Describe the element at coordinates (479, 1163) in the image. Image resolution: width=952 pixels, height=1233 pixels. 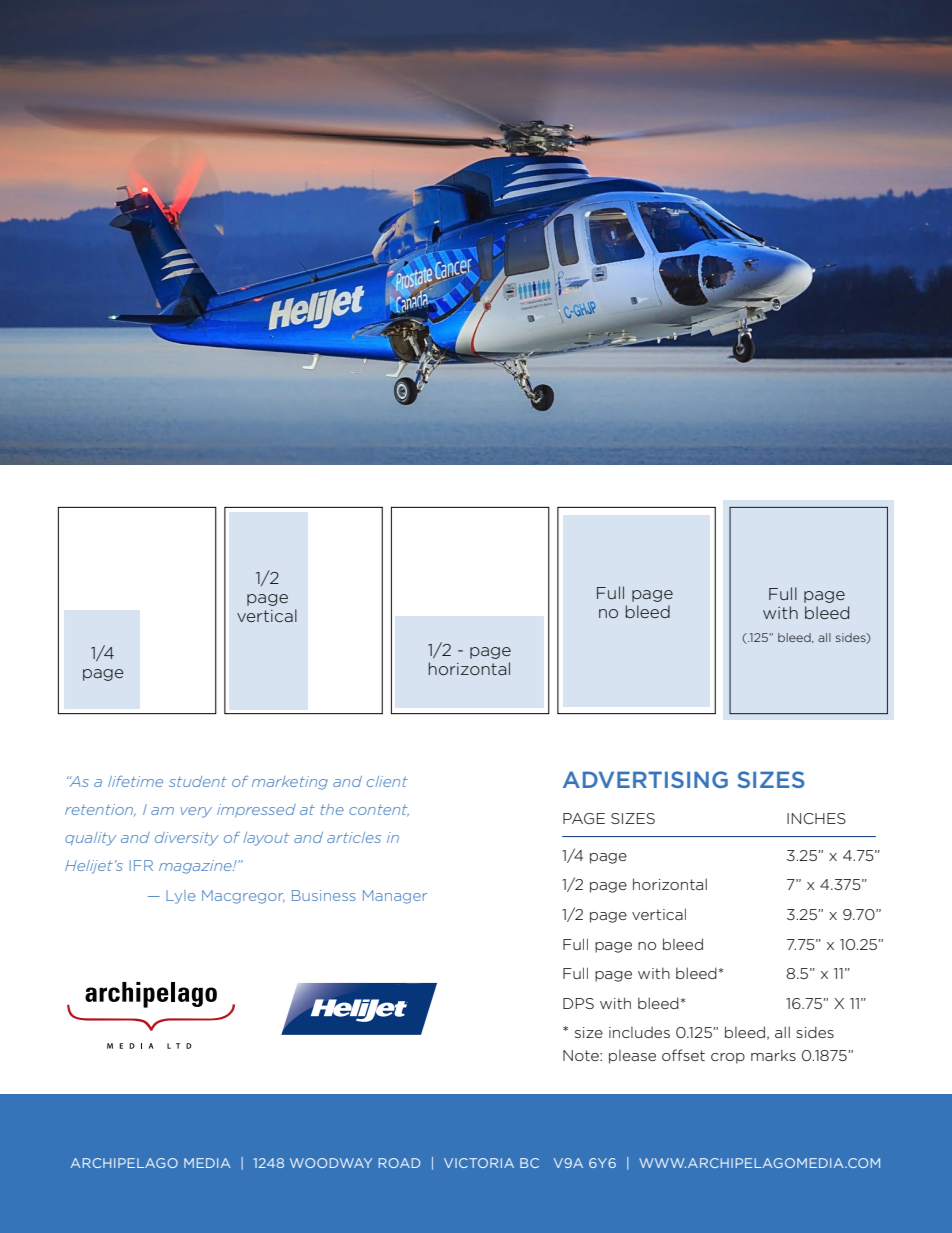
I see `VICTORIA` at that location.
